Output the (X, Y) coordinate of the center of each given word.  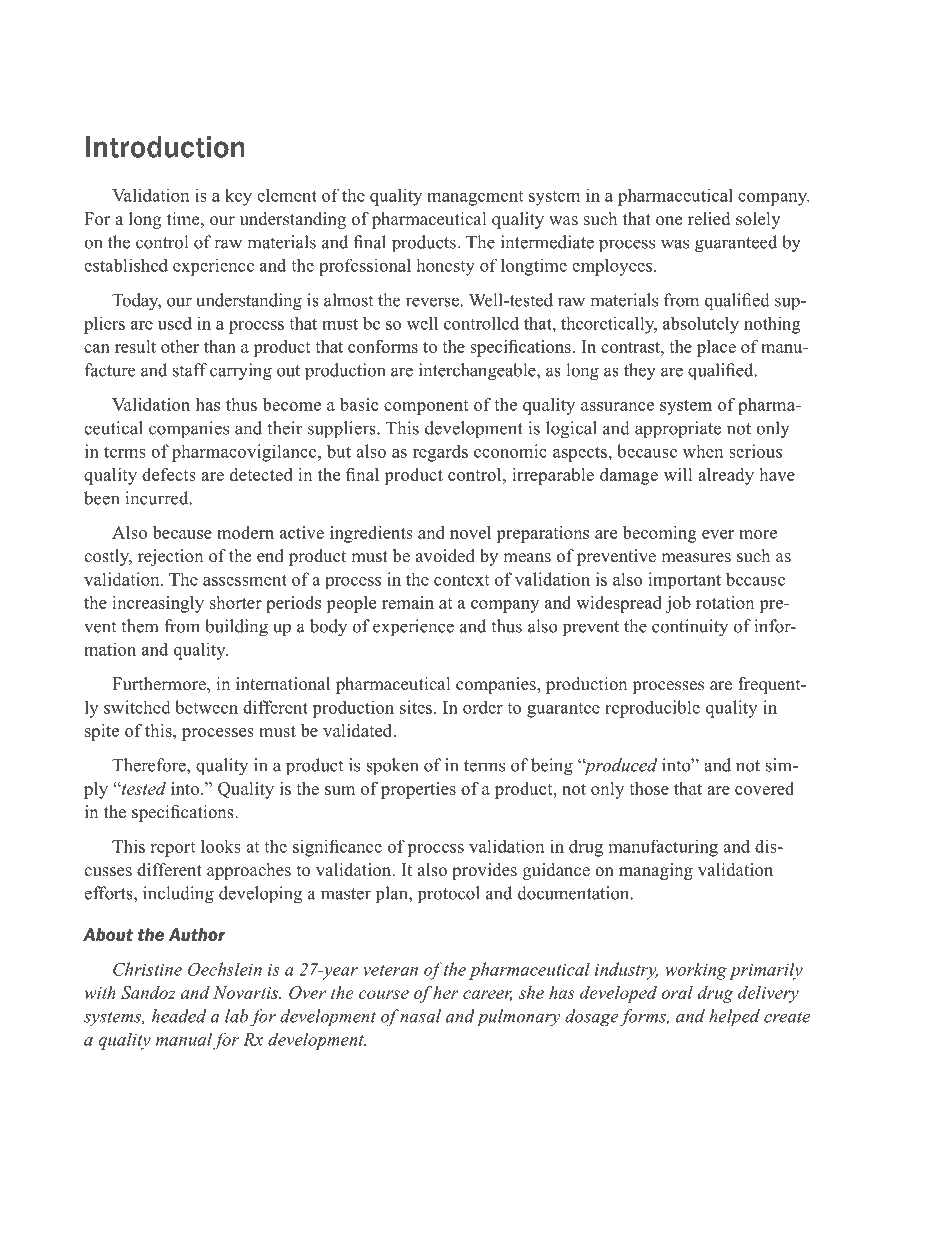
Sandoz (148, 992)
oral (677, 992)
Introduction (165, 147)
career (487, 995)
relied (709, 219)
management (475, 198)
